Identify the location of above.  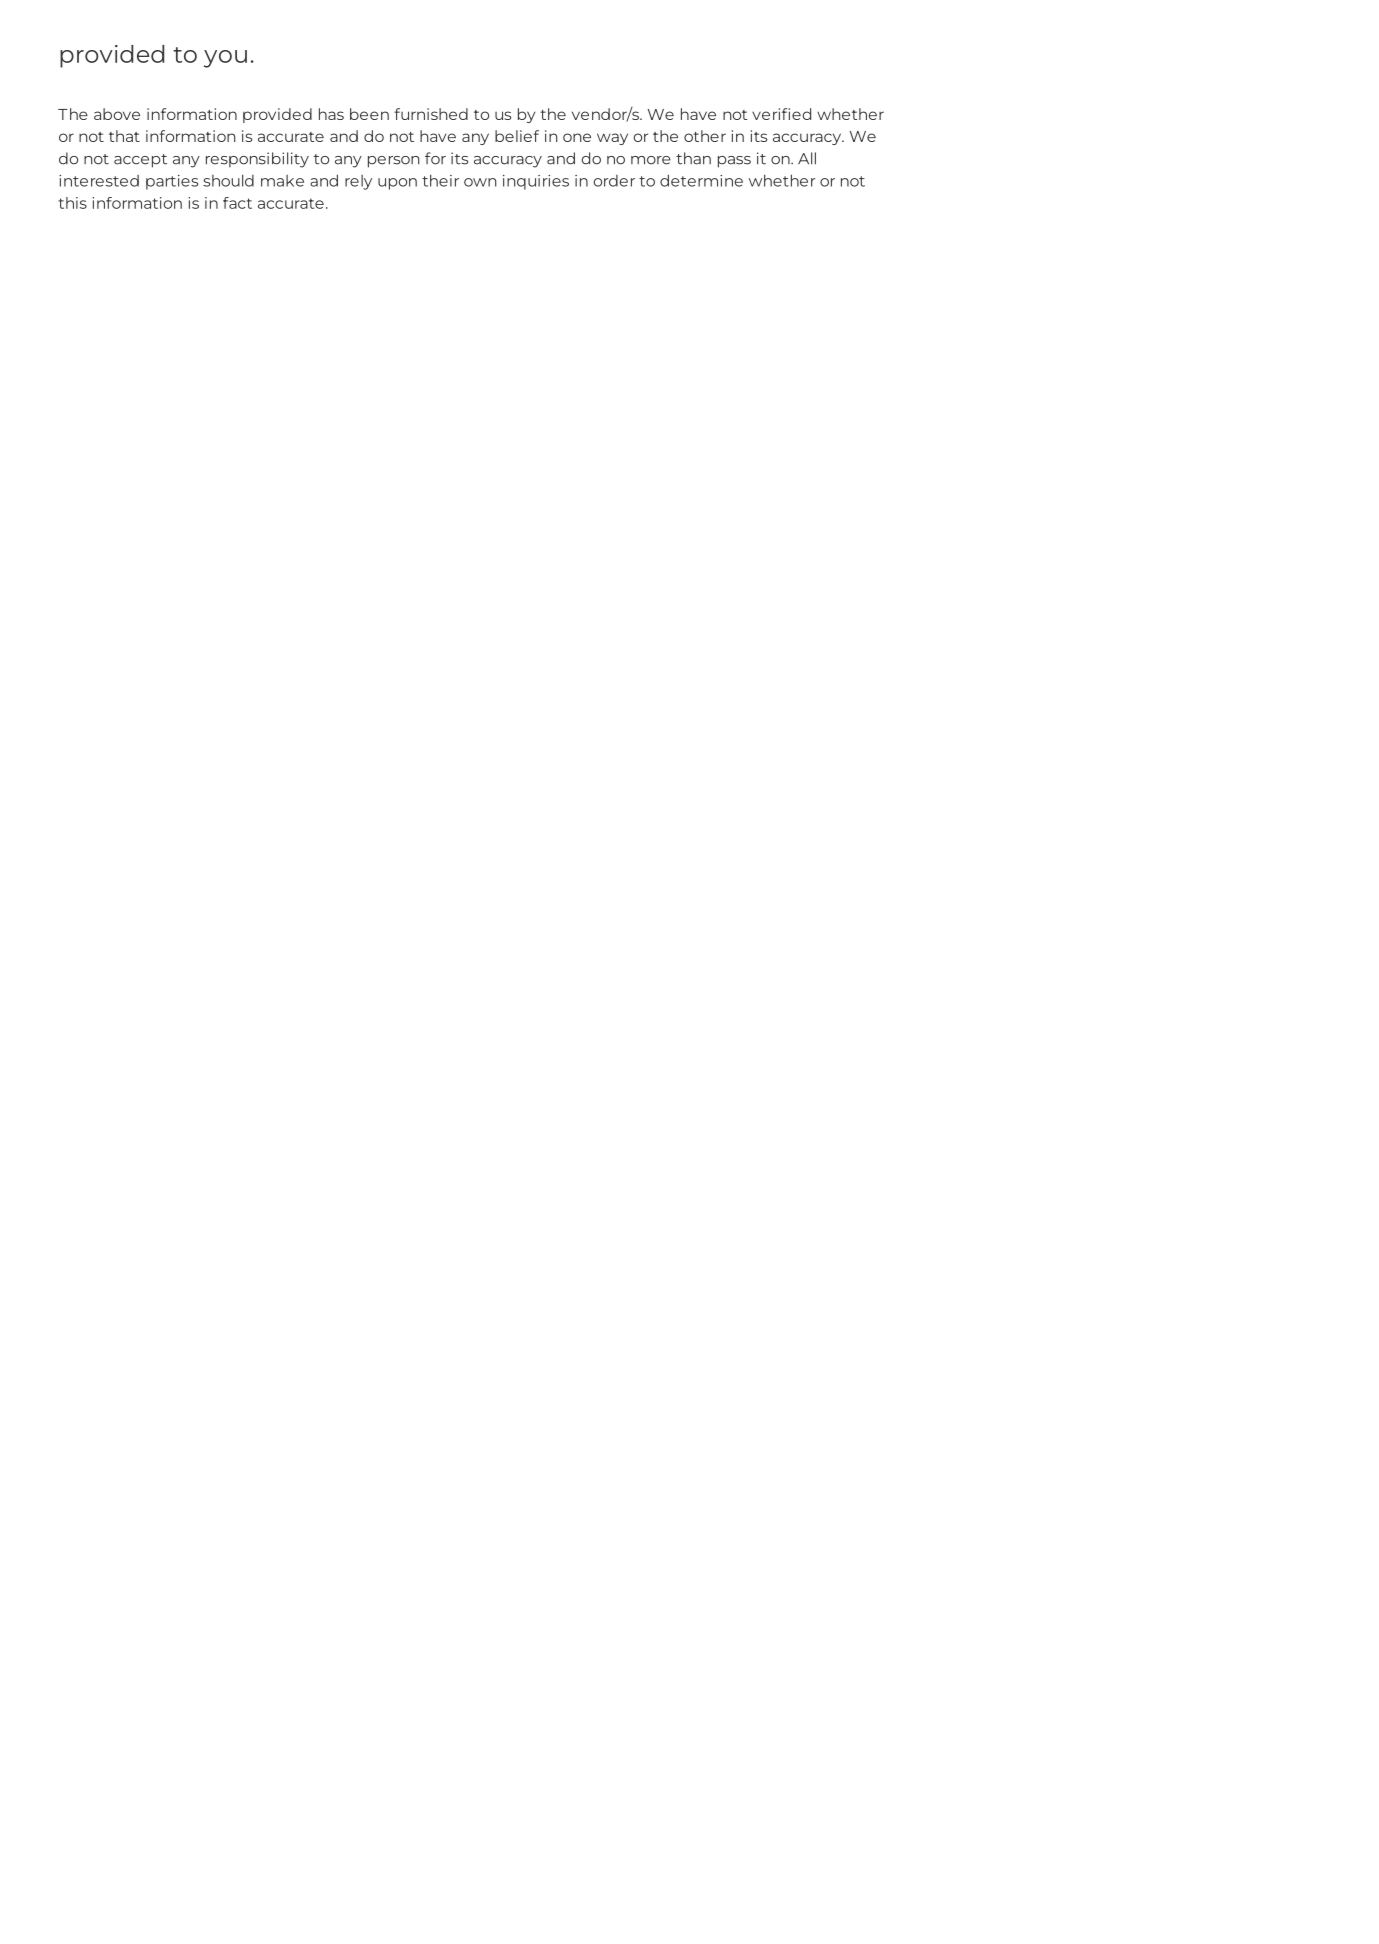
(117, 114).
